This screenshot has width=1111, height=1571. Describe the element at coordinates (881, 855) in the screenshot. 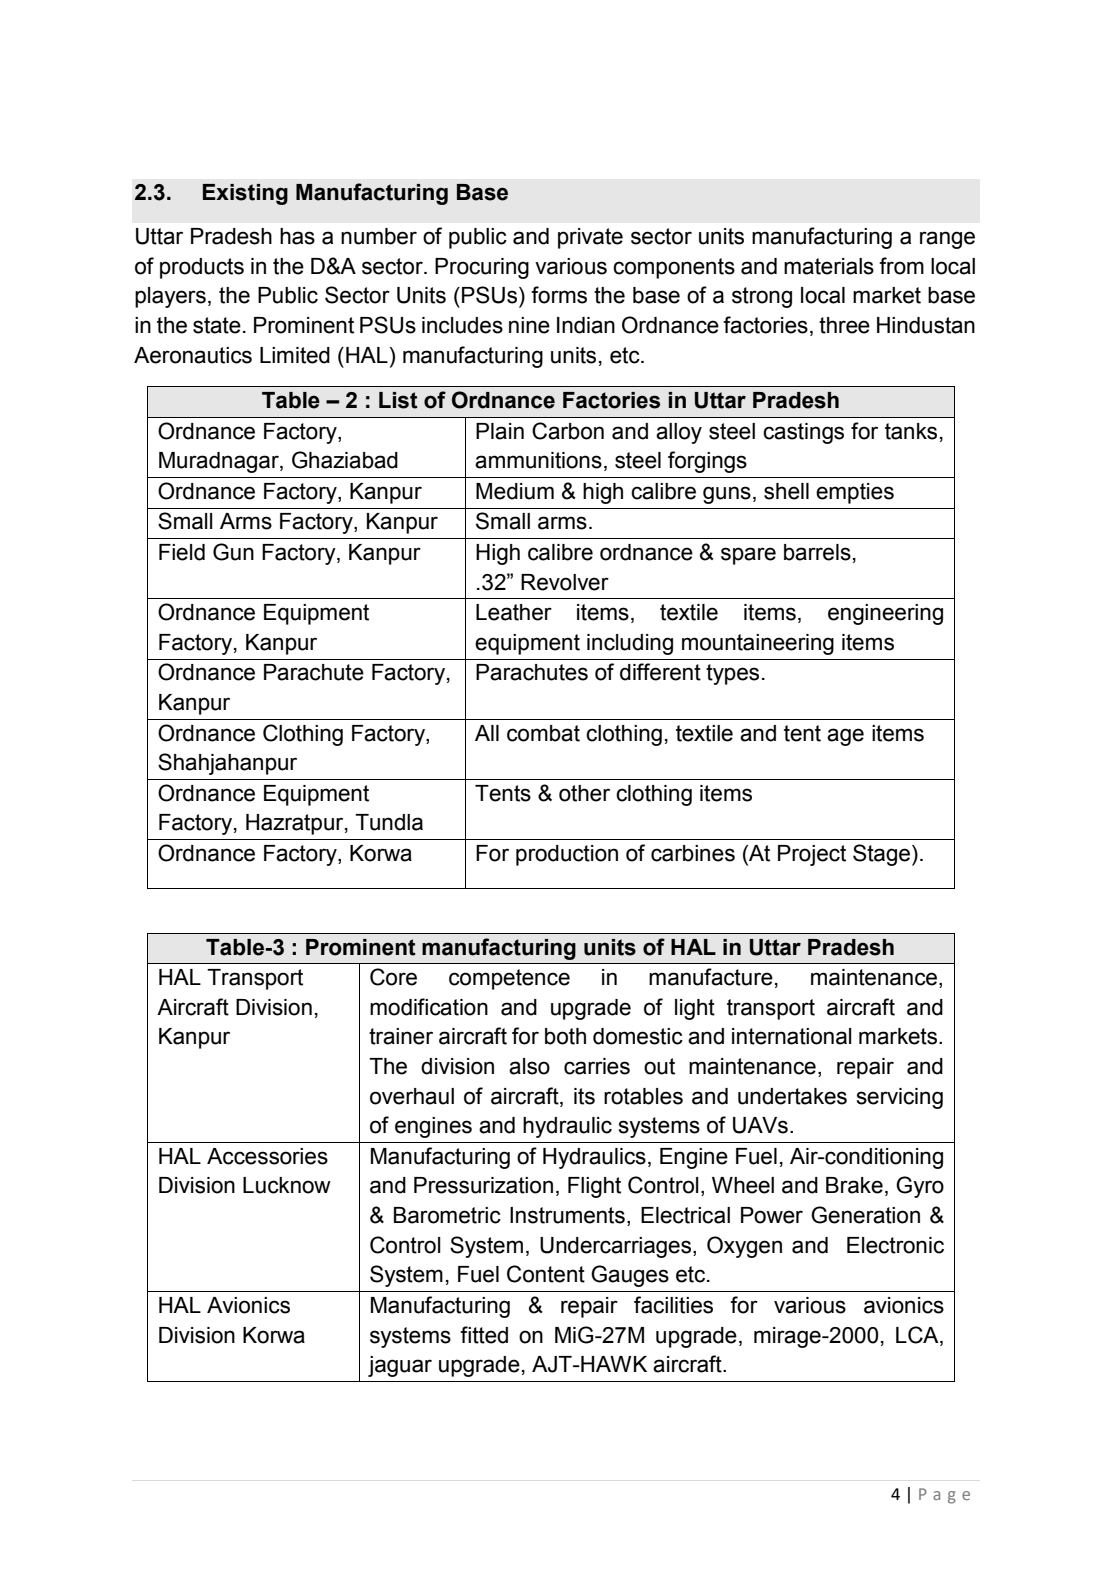

I see `Stage` at that location.
